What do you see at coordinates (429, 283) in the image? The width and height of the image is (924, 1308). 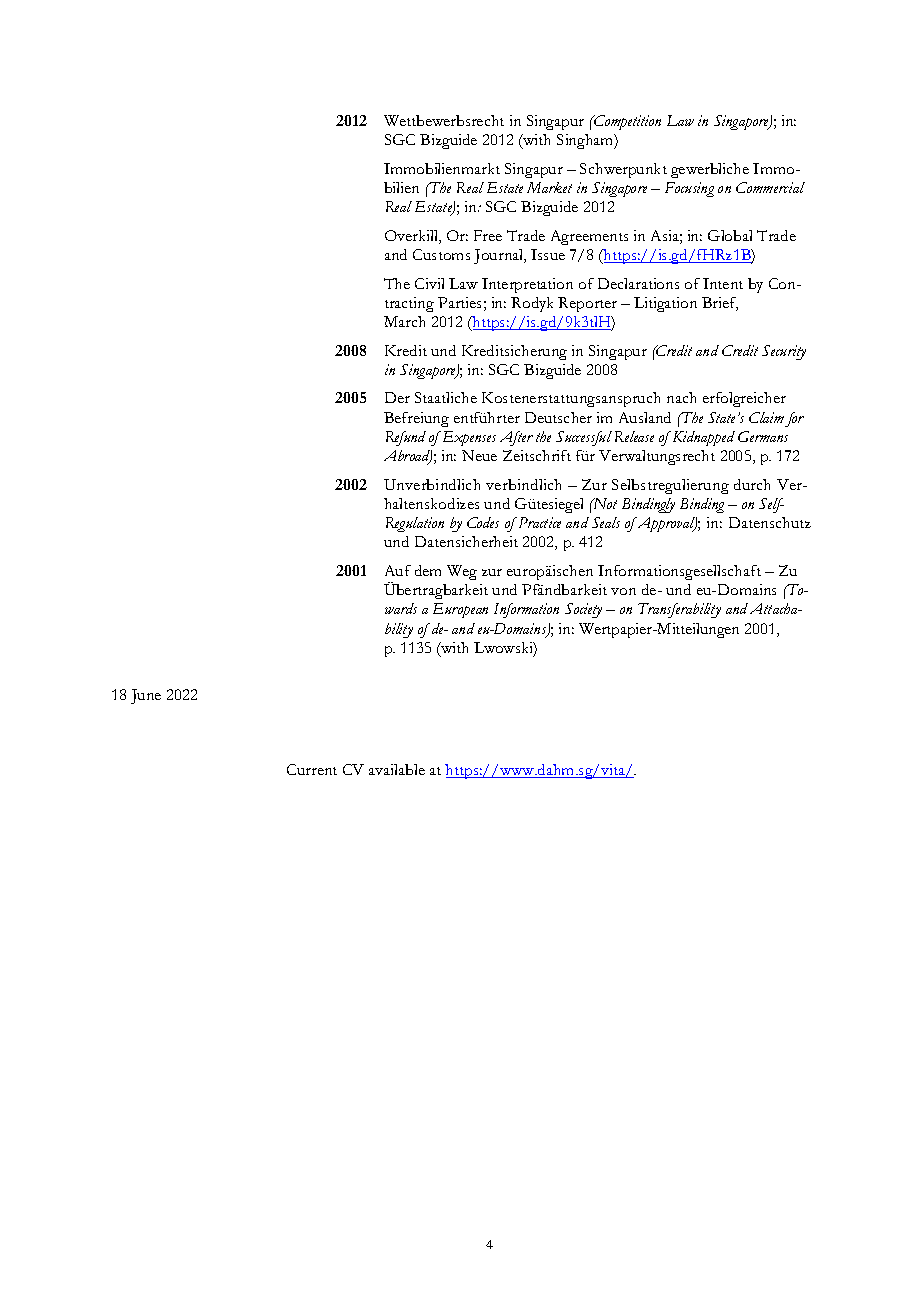 I see `Civil` at bounding box center [429, 283].
